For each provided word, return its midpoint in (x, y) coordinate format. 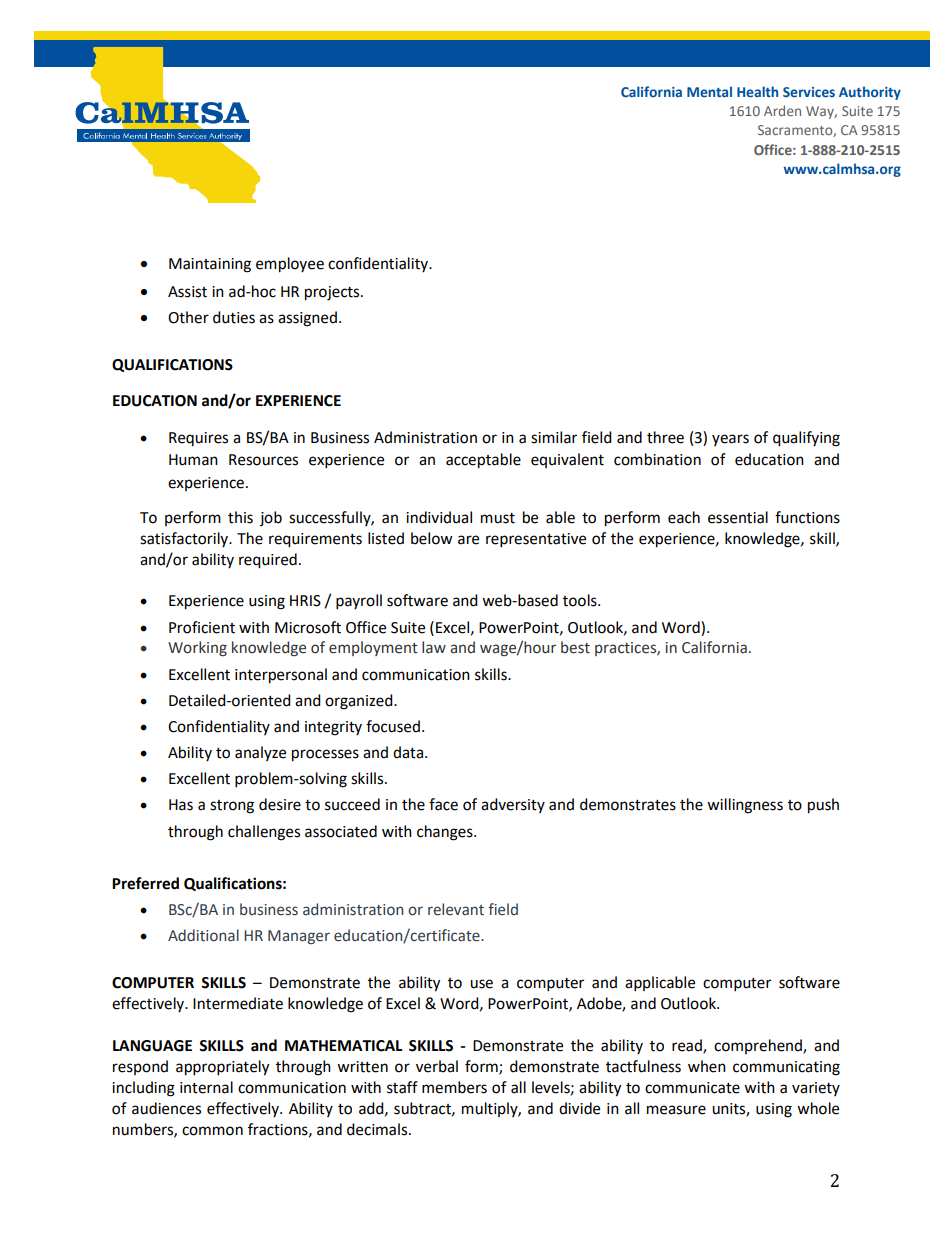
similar (554, 437)
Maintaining (210, 265)
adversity (513, 805)
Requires (198, 439)
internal (206, 1087)
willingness (745, 806)
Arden (782, 110)
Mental (709, 91)
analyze (260, 753)
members (454, 1087)
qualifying (806, 439)
